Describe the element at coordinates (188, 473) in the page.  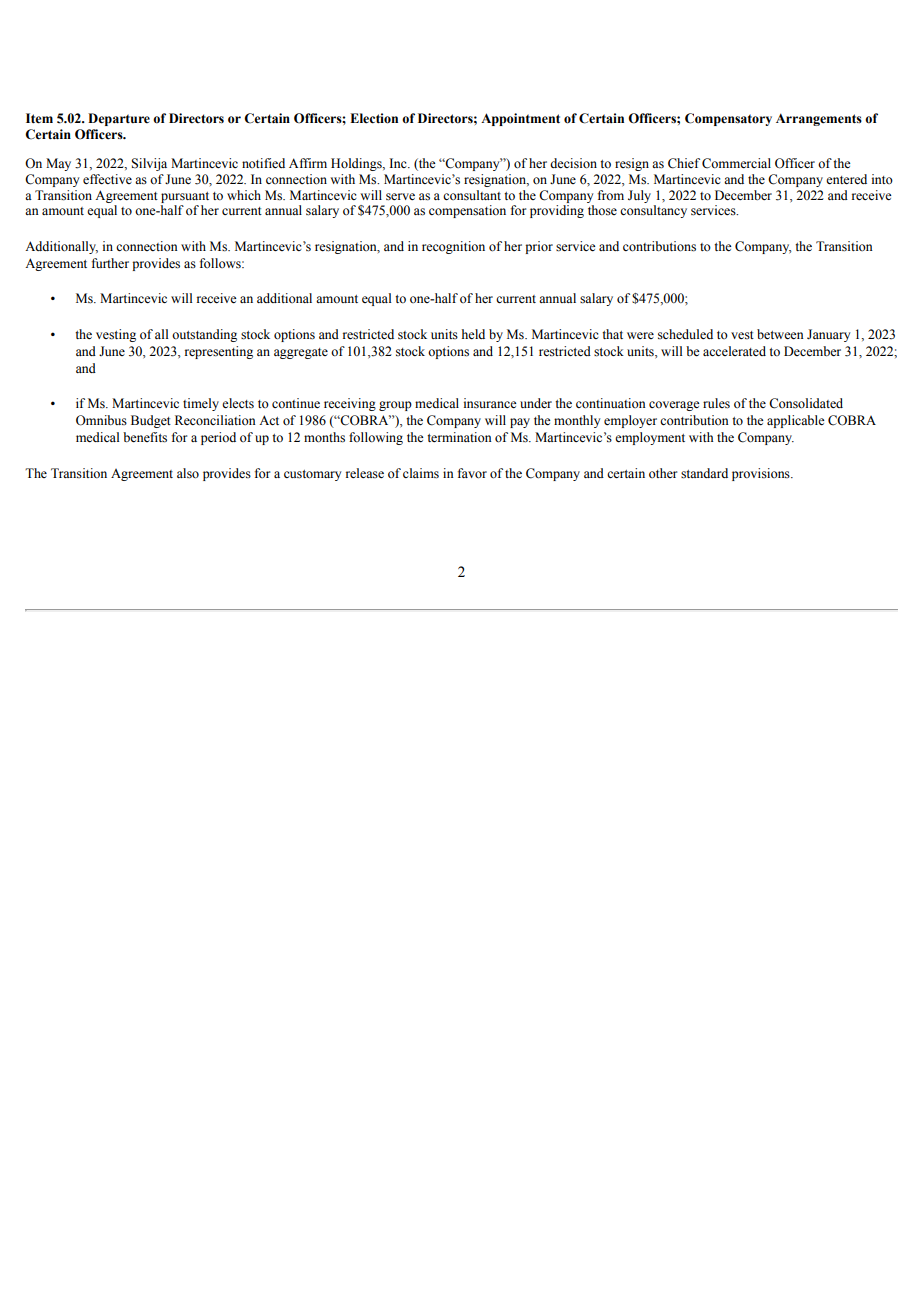
I see `also` at that location.
